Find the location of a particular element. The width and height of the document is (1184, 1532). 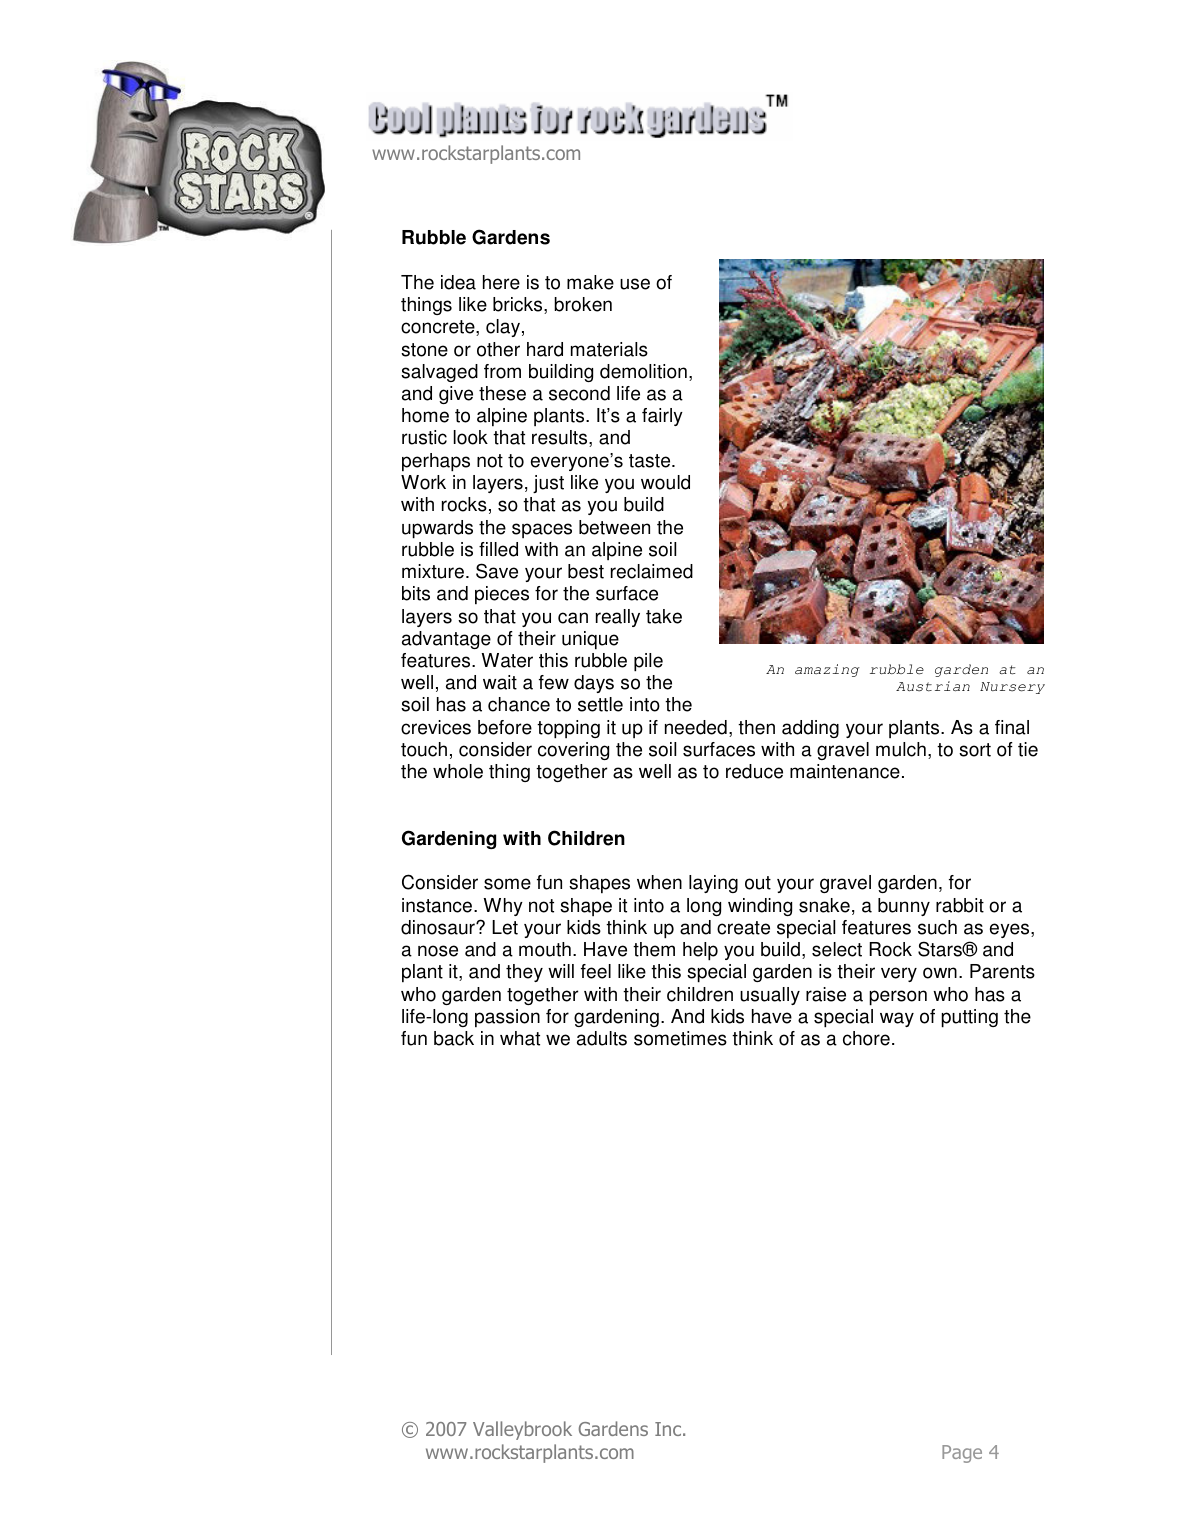

putting is located at coordinates (969, 1018).
